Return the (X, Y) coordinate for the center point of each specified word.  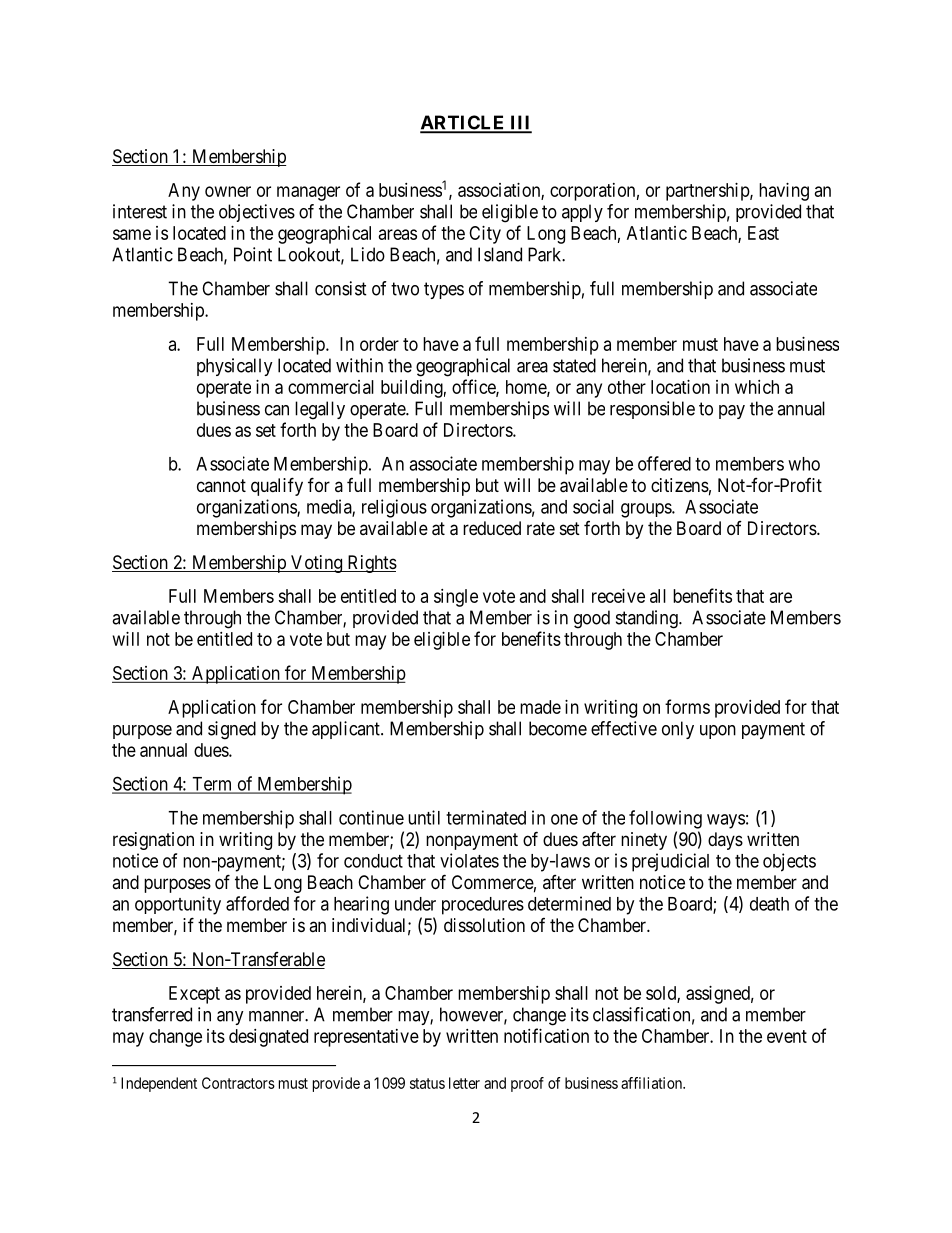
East (763, 233)
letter (464, 1083)
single (456, 598)
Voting (317, 564)
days (725, 841)
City (485, 235)
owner (228, 191)
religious (394, 508)
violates (469, 860)
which (757, 387)
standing (648, 619)
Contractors (238, 1083)
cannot (221, 485)
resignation (153, 841)
